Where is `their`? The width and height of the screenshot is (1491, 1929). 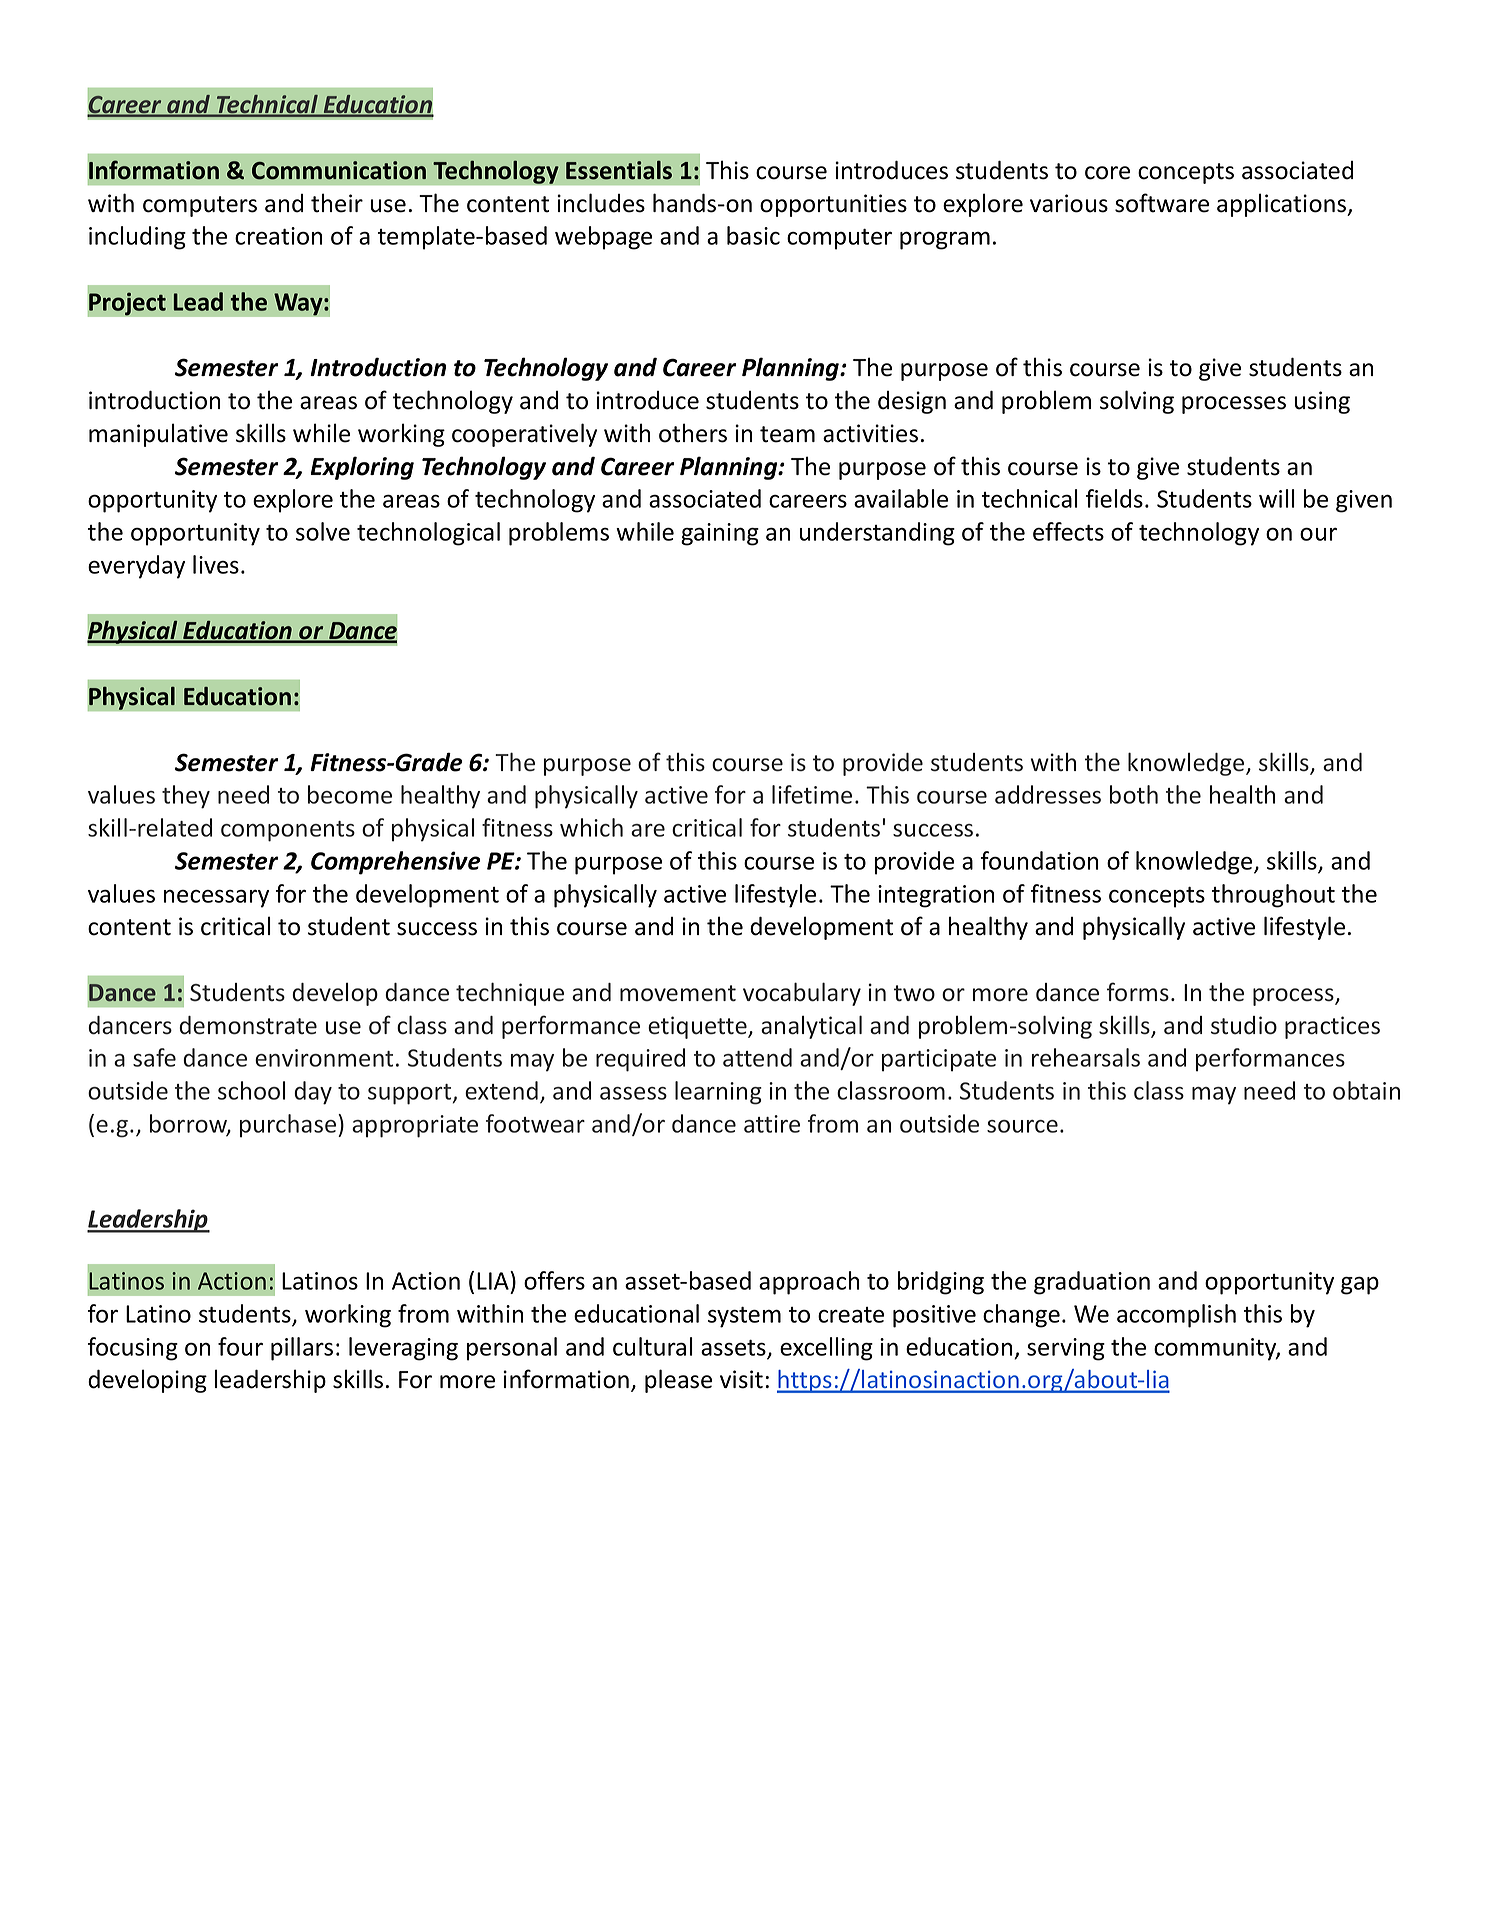 their is located at coordinates (337, 203).
